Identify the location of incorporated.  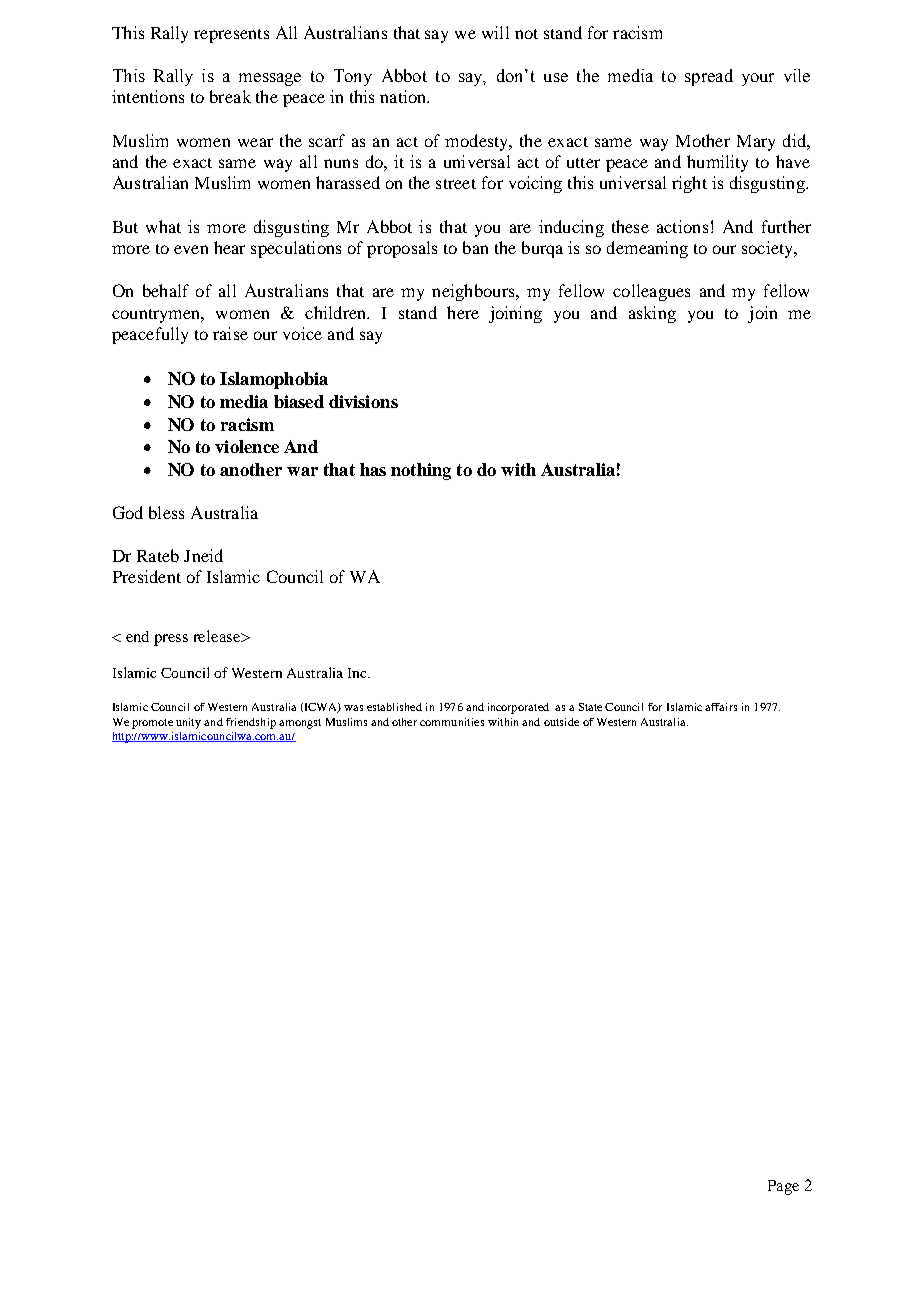
(518, 708).
